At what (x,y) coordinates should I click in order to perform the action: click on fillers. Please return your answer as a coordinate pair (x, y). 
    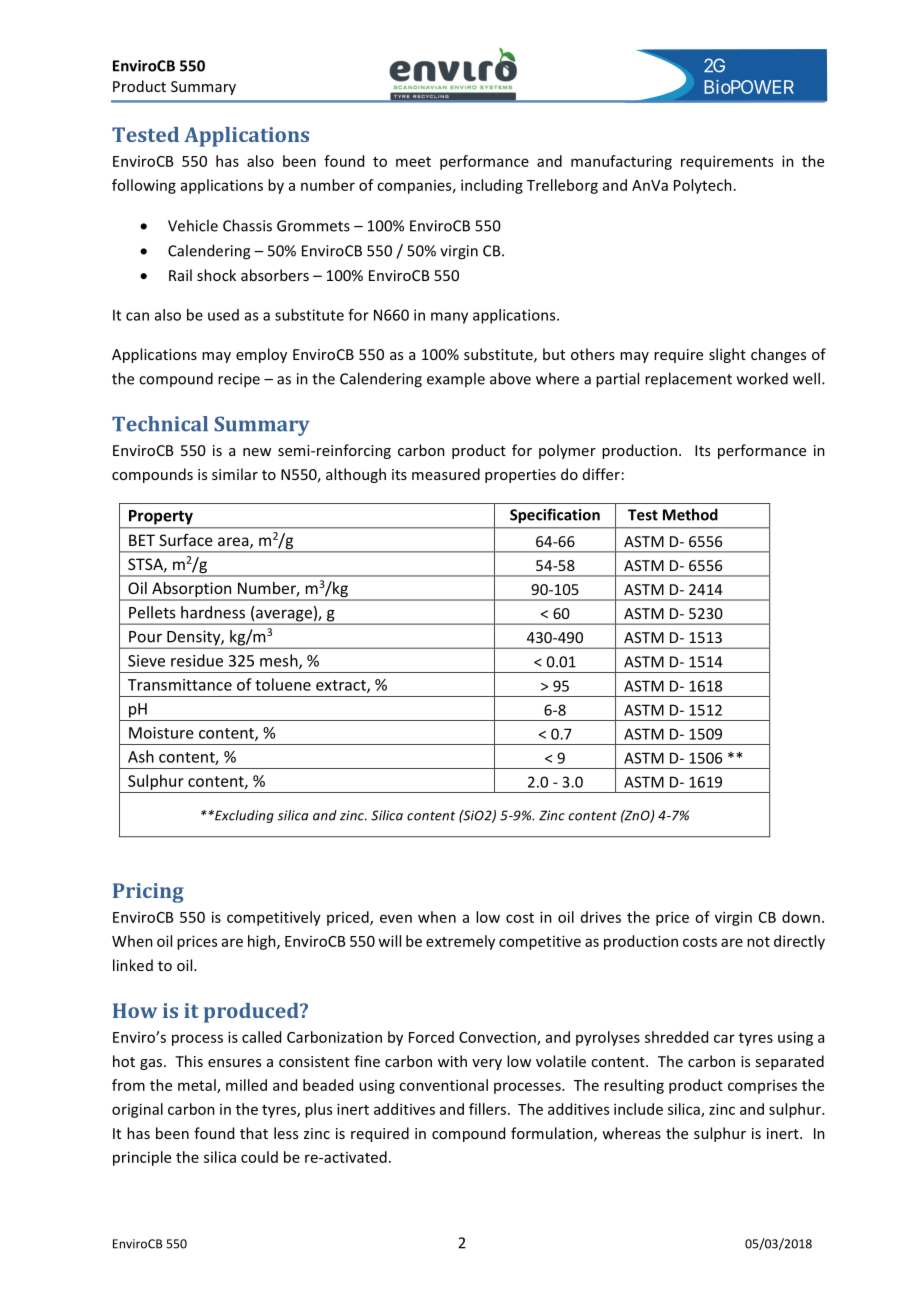
    Looking at the image, I should click on (487, 1109).
